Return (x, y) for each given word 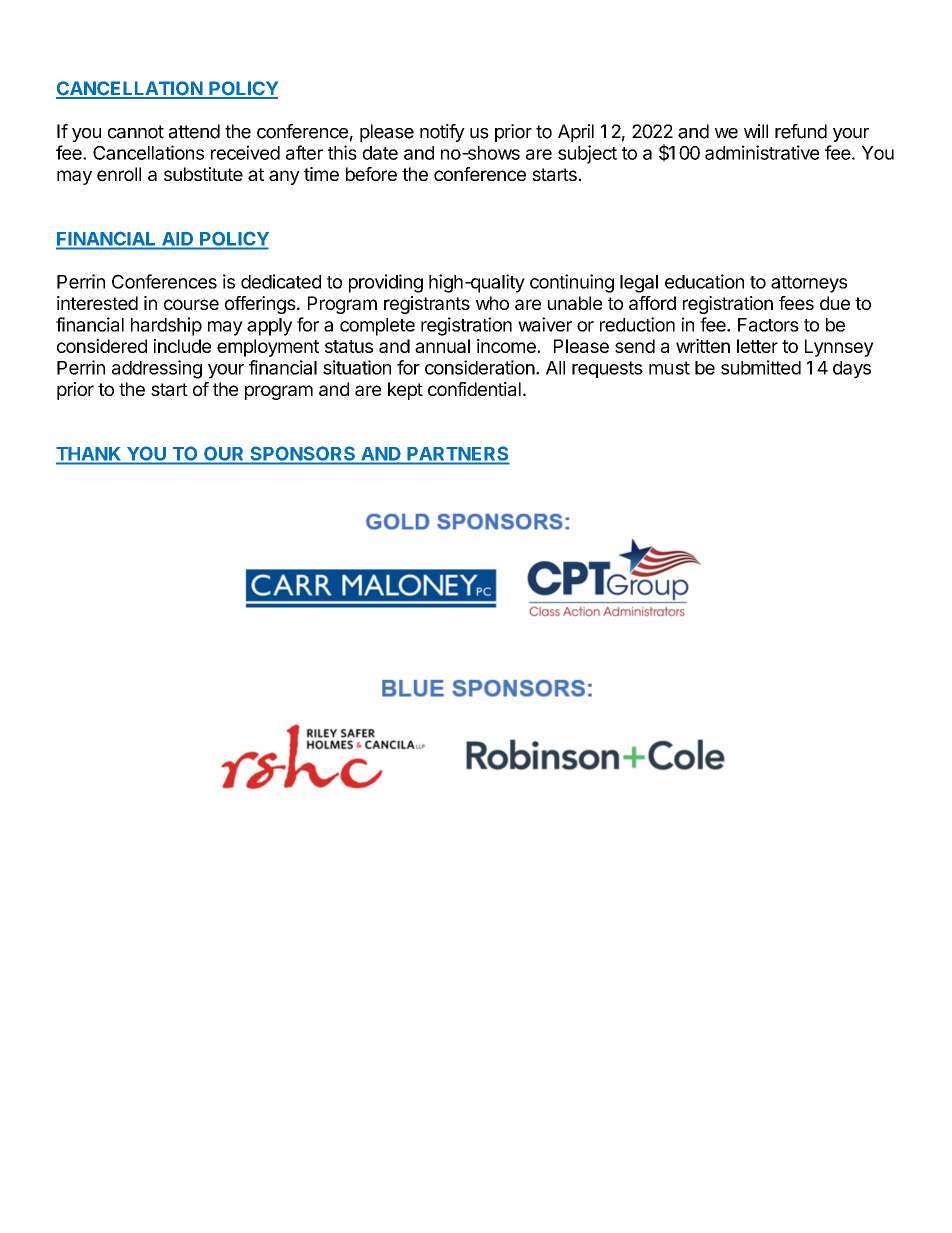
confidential (474, 389)
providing (386, 283)
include (182, 346)
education (704, 281)
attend (194, 131)
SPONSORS (303, 453)
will (756, 131)
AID (178, 238)
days (852, 370)
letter (757, 346)
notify (442, 133)
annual (442, 346)
